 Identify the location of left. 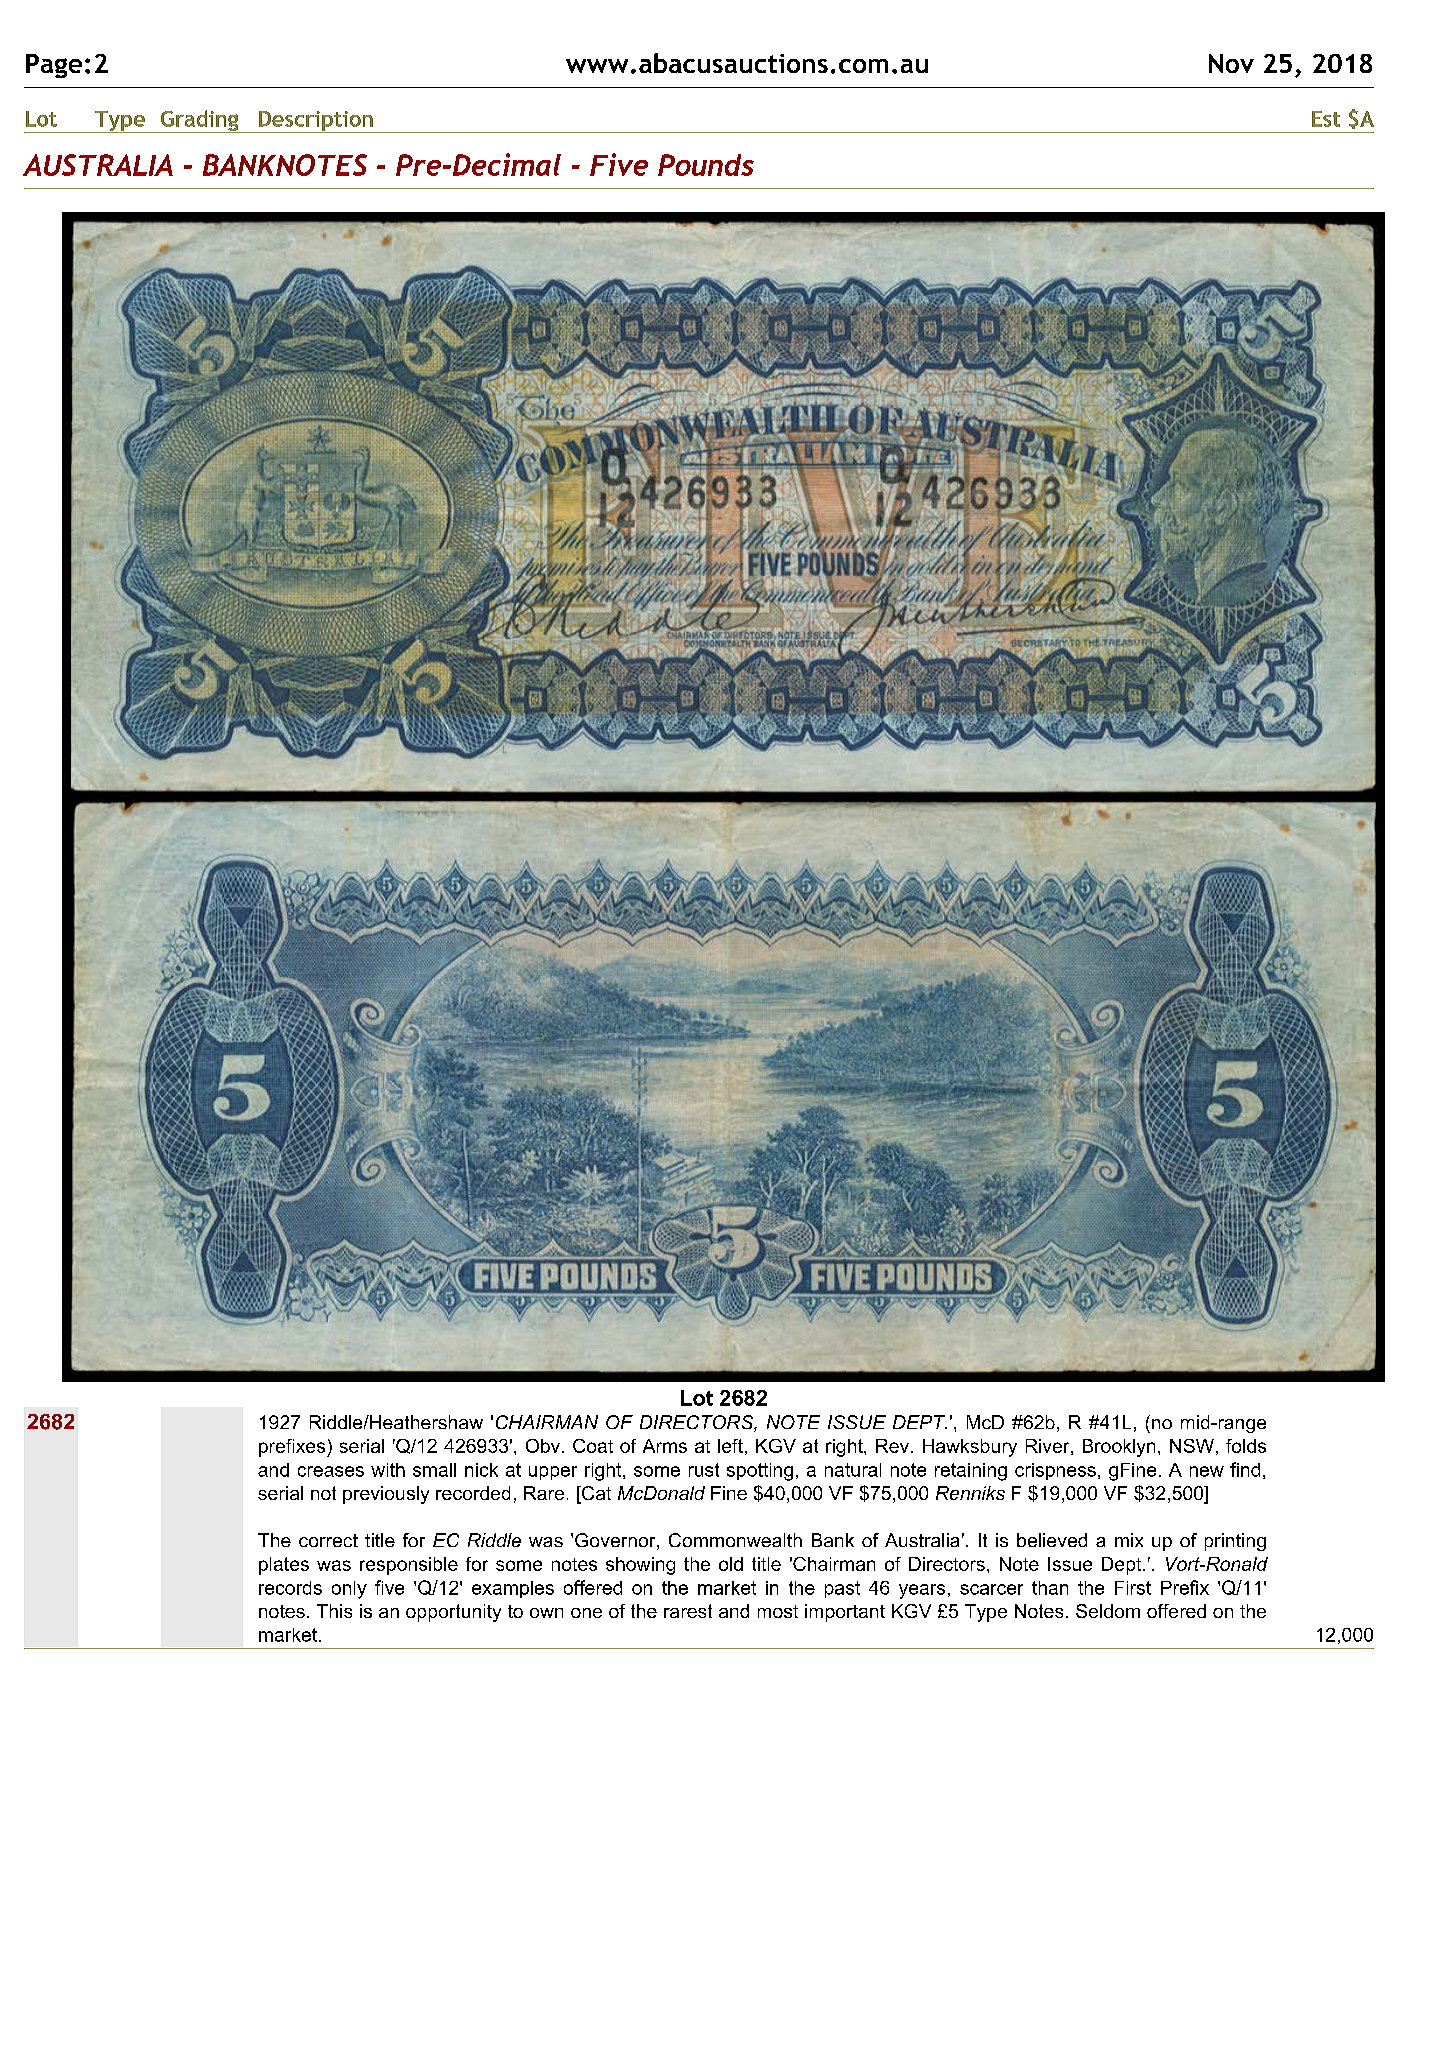
(730, 1446).
